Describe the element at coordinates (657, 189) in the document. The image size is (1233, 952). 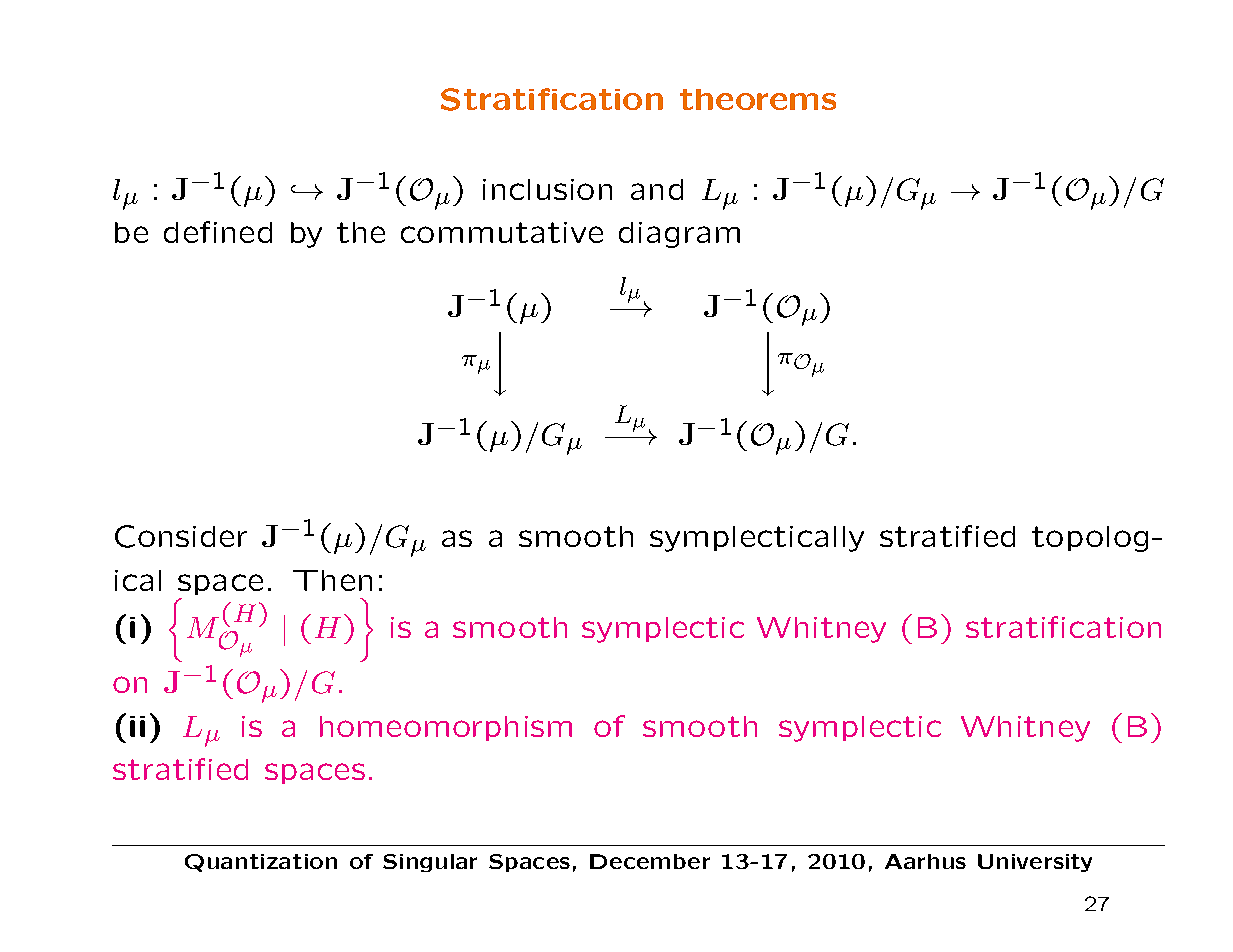
I see `and` at that location.
